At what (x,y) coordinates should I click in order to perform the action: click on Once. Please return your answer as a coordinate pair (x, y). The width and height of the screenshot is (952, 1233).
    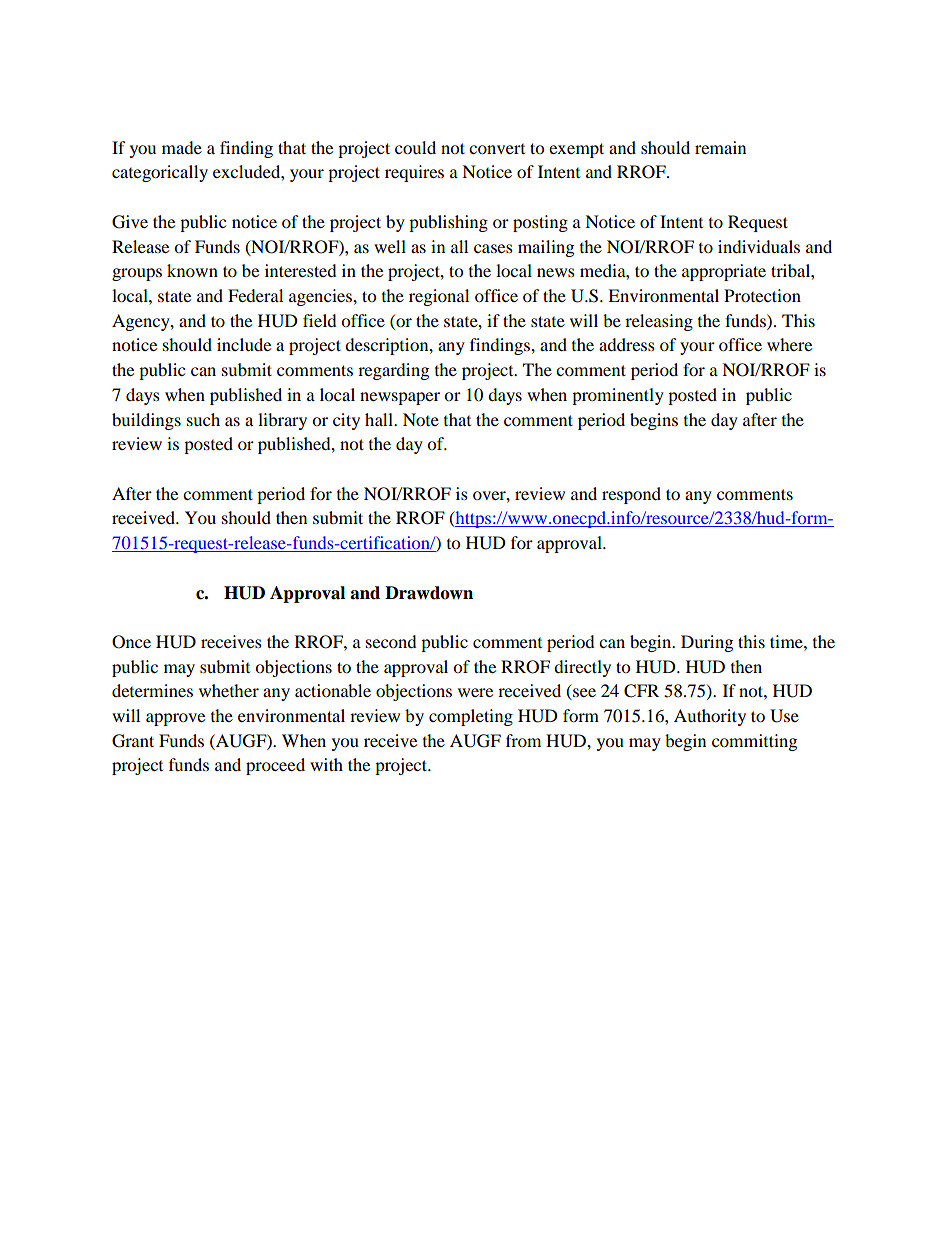
    Looking at the image, I should click on (131, 642).
